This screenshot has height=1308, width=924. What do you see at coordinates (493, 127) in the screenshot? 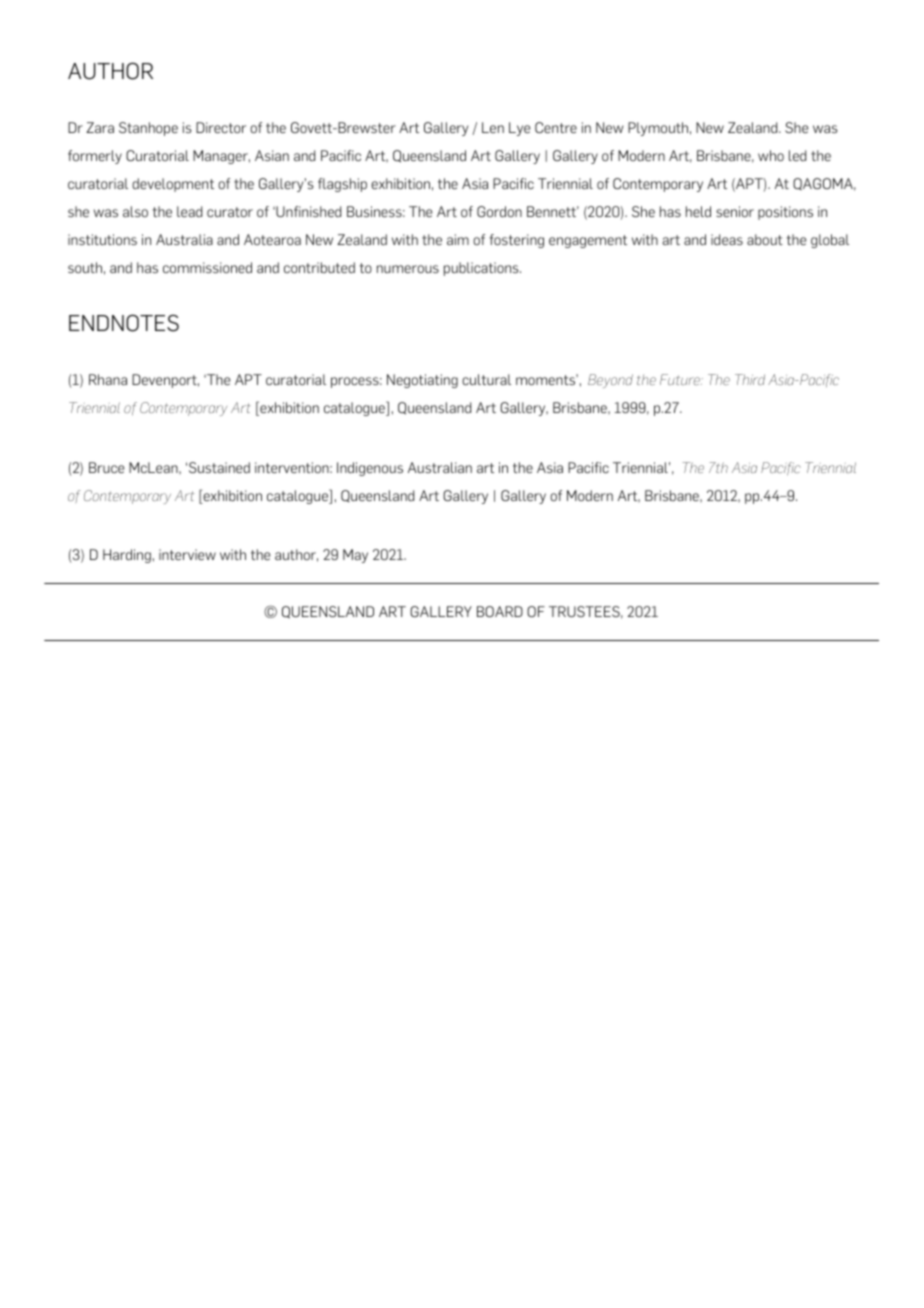
I see `Len` at bounding box center [493, 127].
